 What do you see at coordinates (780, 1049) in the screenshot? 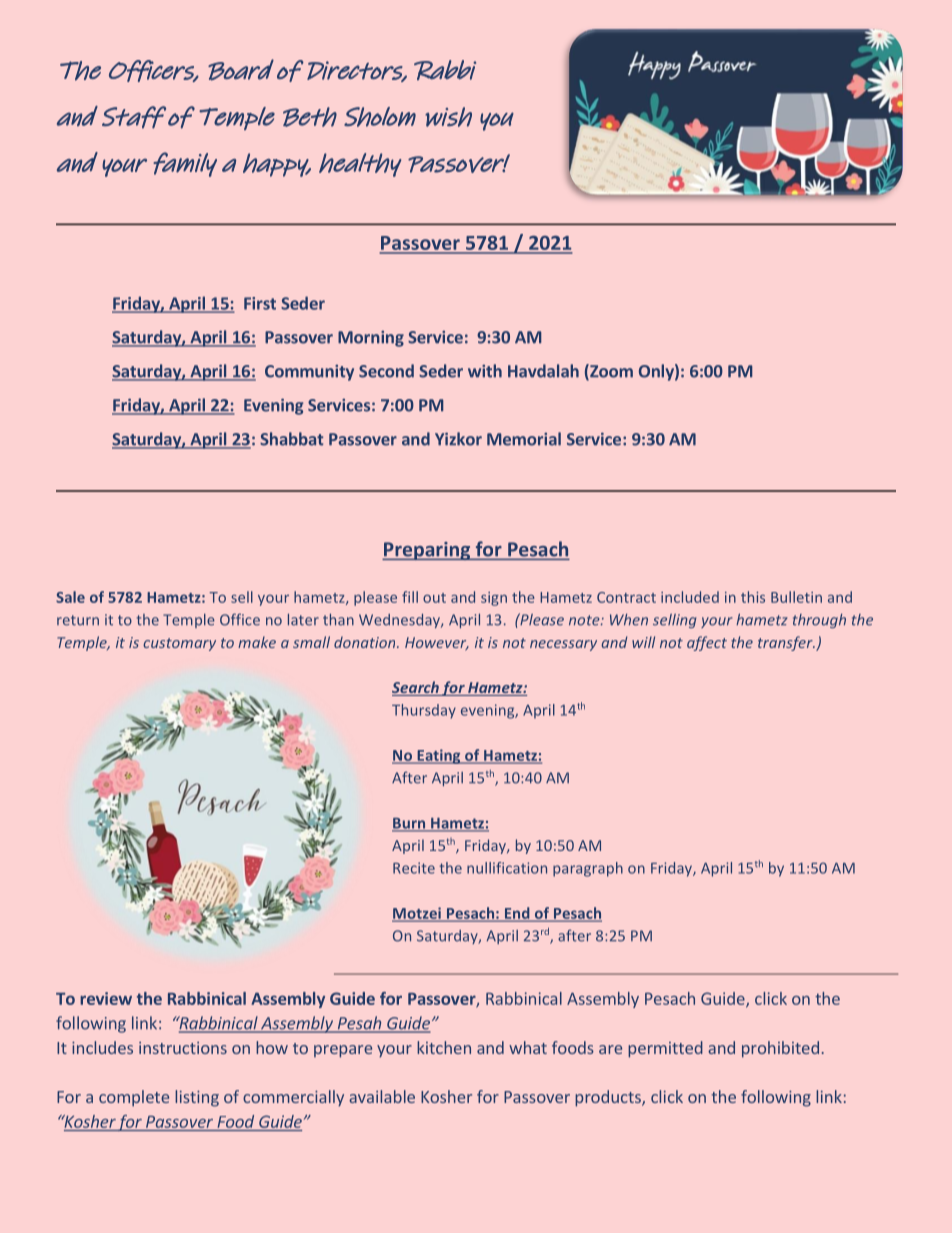
I see `prohibited` at bounding box center [780, 1049].
